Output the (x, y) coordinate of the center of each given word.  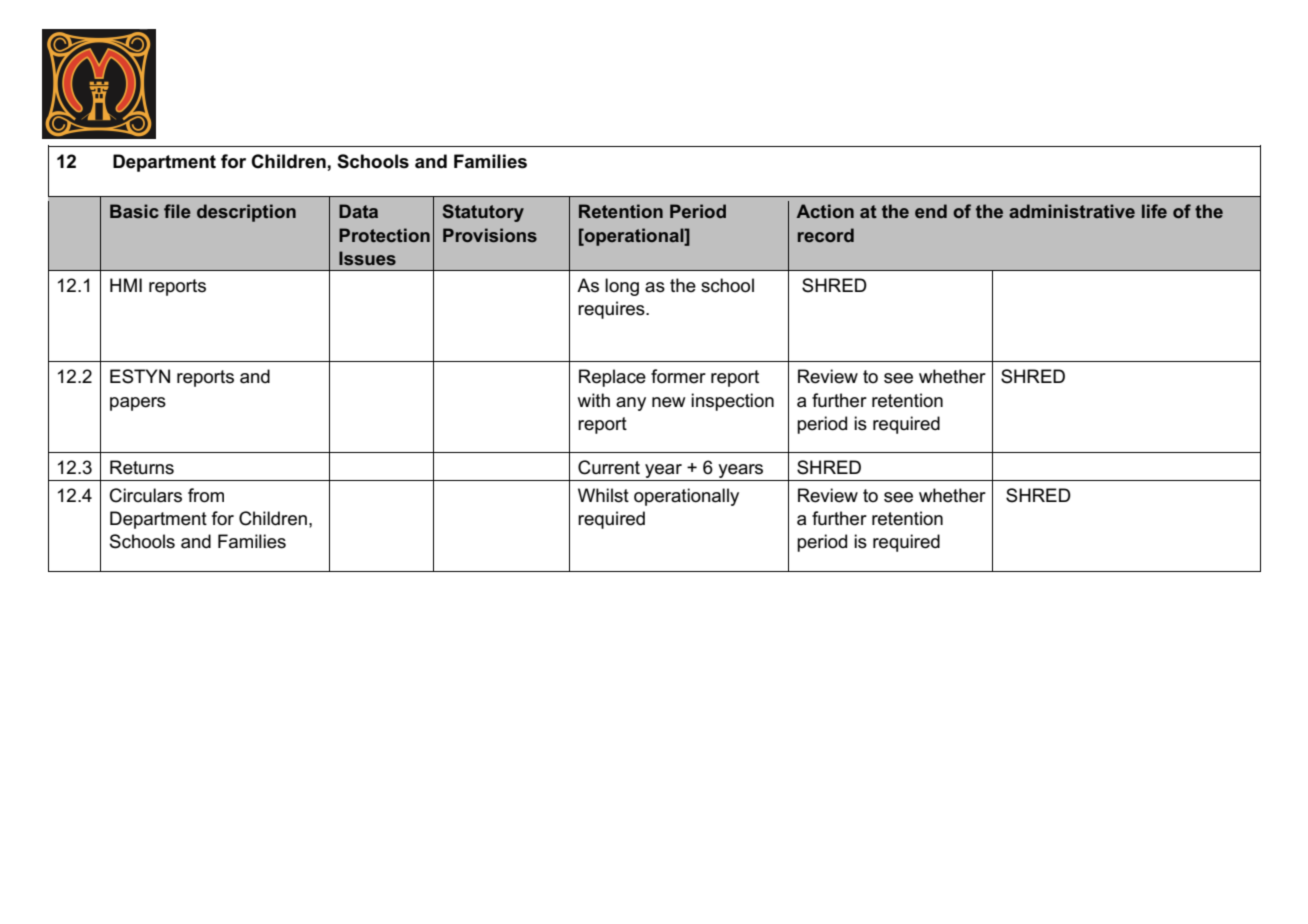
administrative (1072, 211)
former (678, 376)
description (246, 213)
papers (138, 404)
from (206, 495)
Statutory (483, 213)
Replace (612, 378)
